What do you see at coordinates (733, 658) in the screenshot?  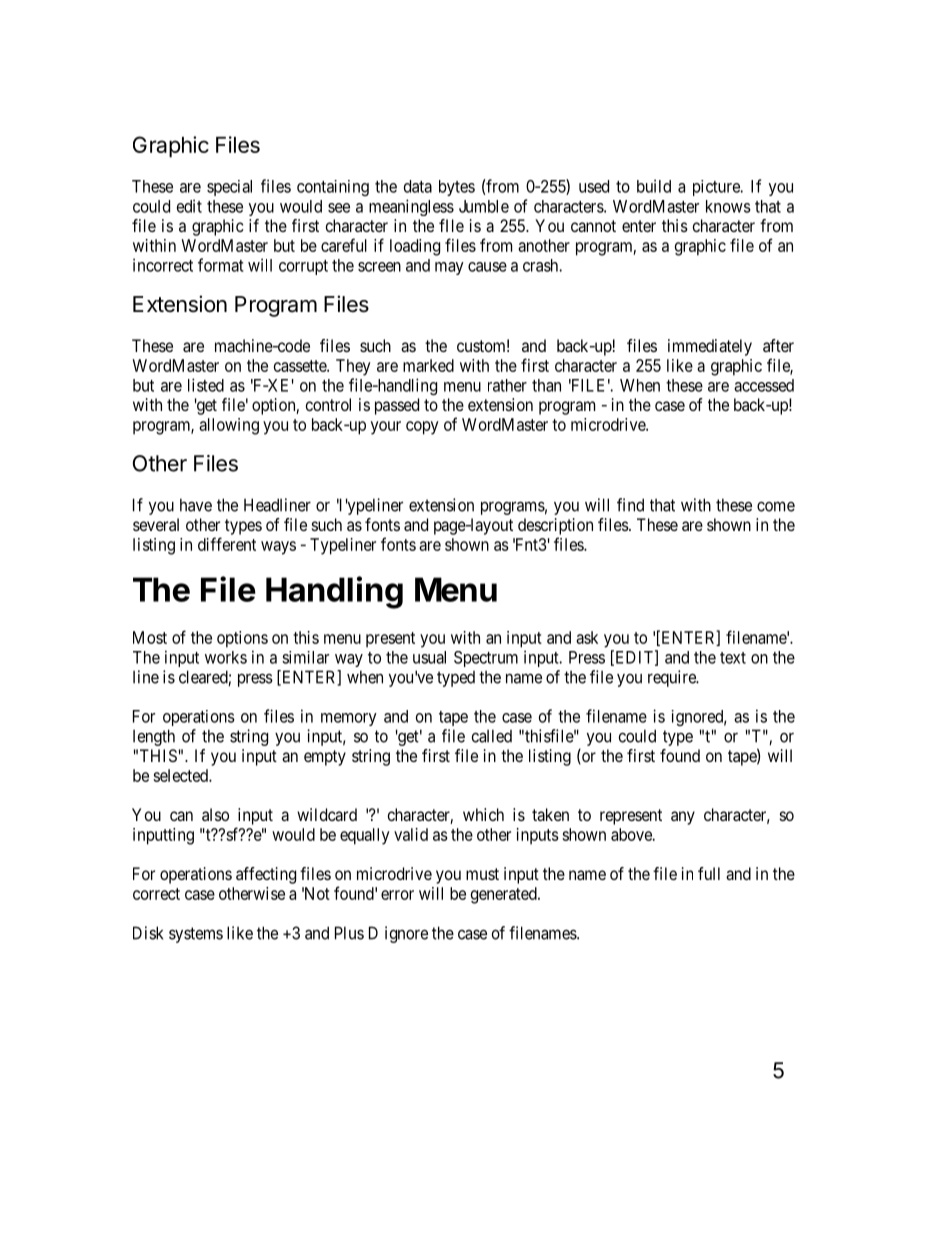 I see `text` at bounding box center [733, 658].
